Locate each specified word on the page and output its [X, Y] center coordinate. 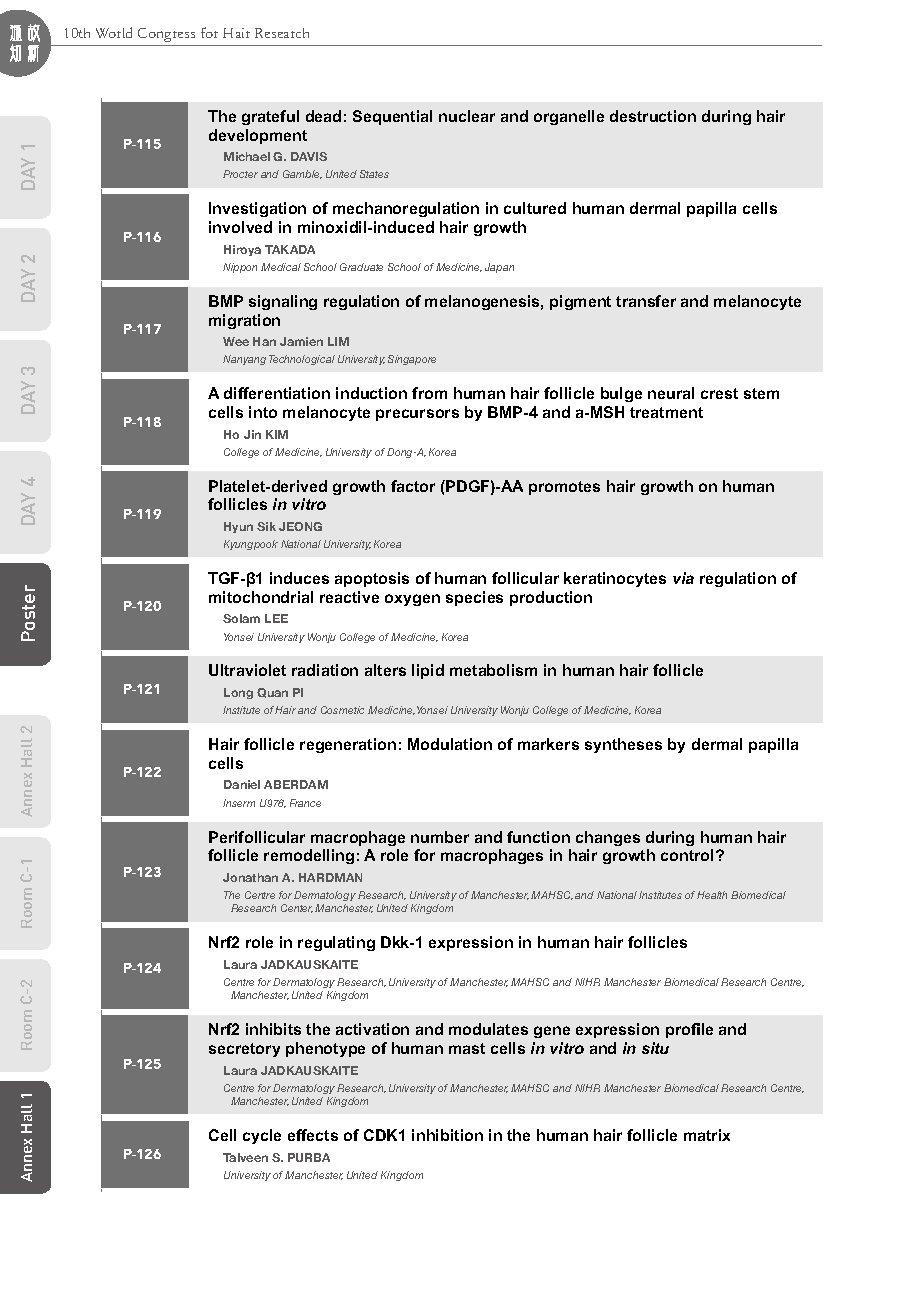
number [440, 837]
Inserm [239, 803]
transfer [646, 301]
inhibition [447, 1135]
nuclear [467, 116]
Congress [166, 35]
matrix [707, 1135]
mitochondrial [261, 597]
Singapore [412, 360]
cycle [262, 1136]
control [687, 855]
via [683, 578]
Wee [236, 341]
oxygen [412, 600]
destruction [653, 116]
